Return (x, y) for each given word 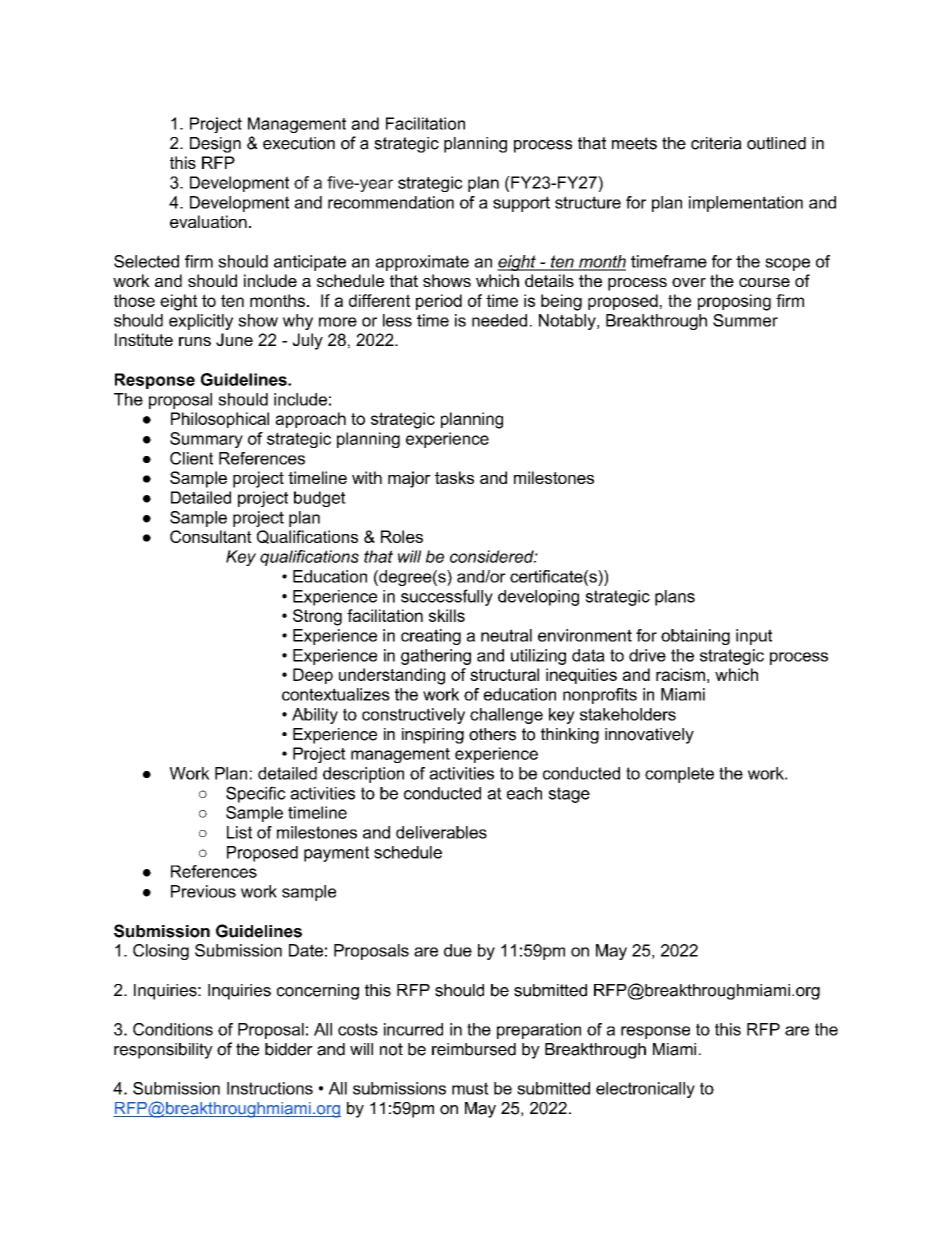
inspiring (433, 736)
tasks (454, 477)
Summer (745, 320)
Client (191, 458)
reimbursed (474, 1049)
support (521, 204)
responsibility (163, 1051)
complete (679, 775)
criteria (716, 143)
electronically (645, 1090)
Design (215, 145)
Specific (256, 794)
